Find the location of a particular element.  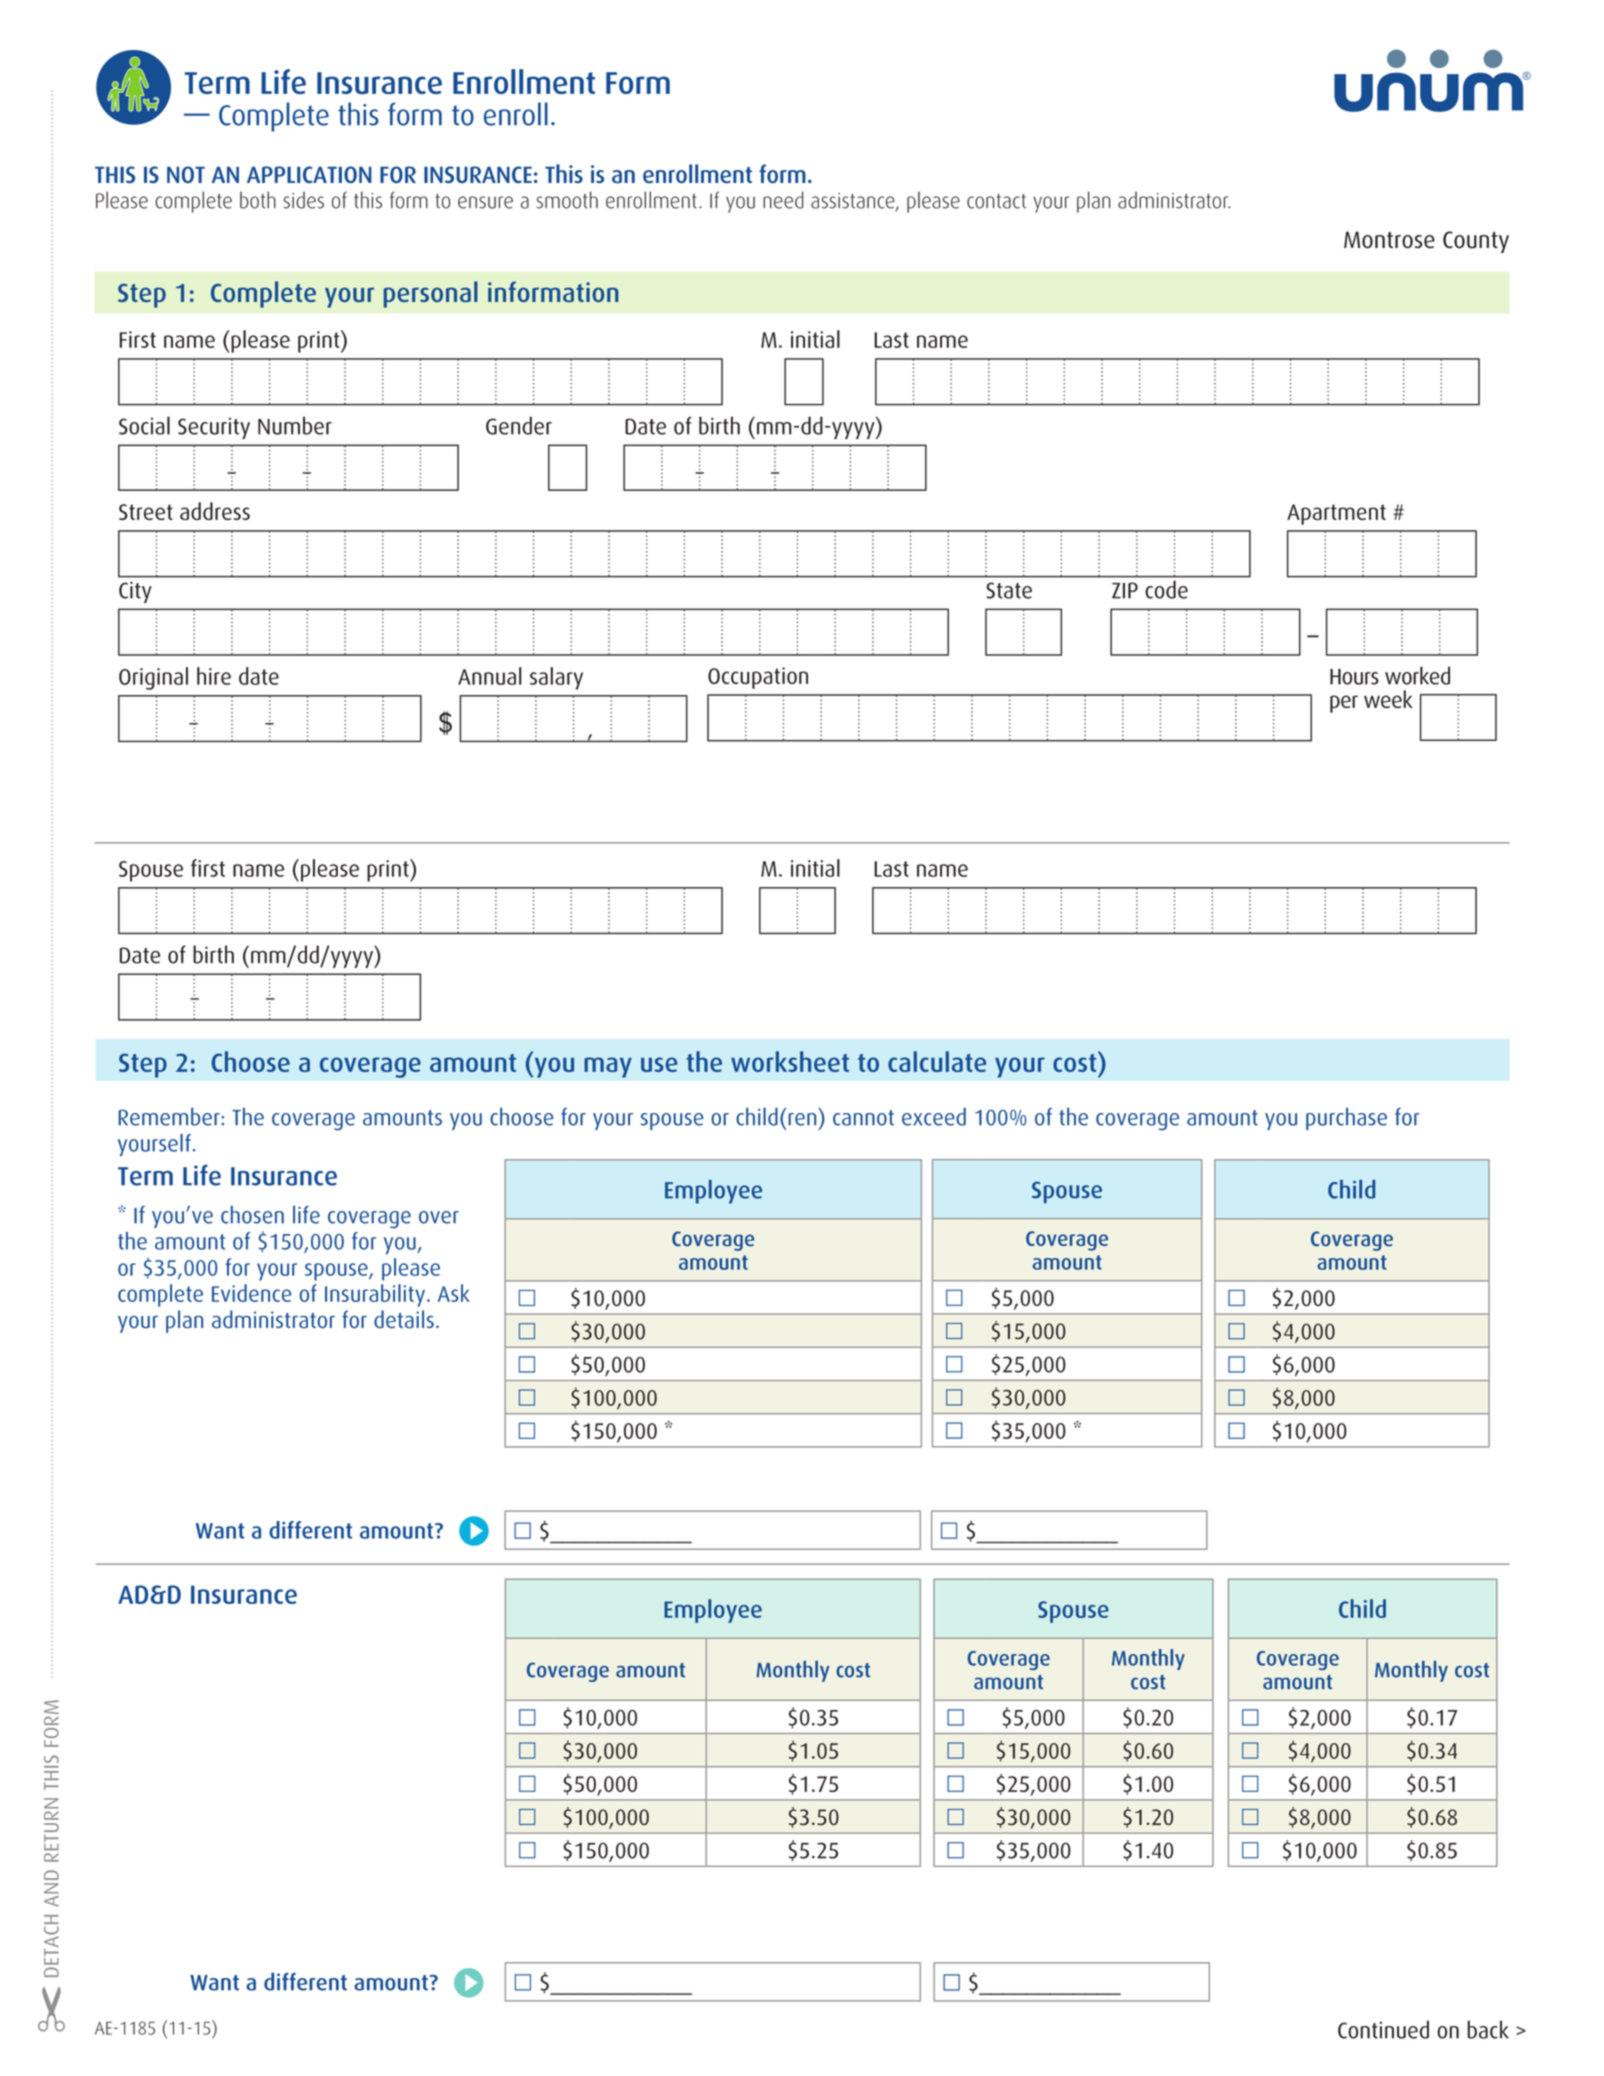

need is located at coordinates (783, 200).
